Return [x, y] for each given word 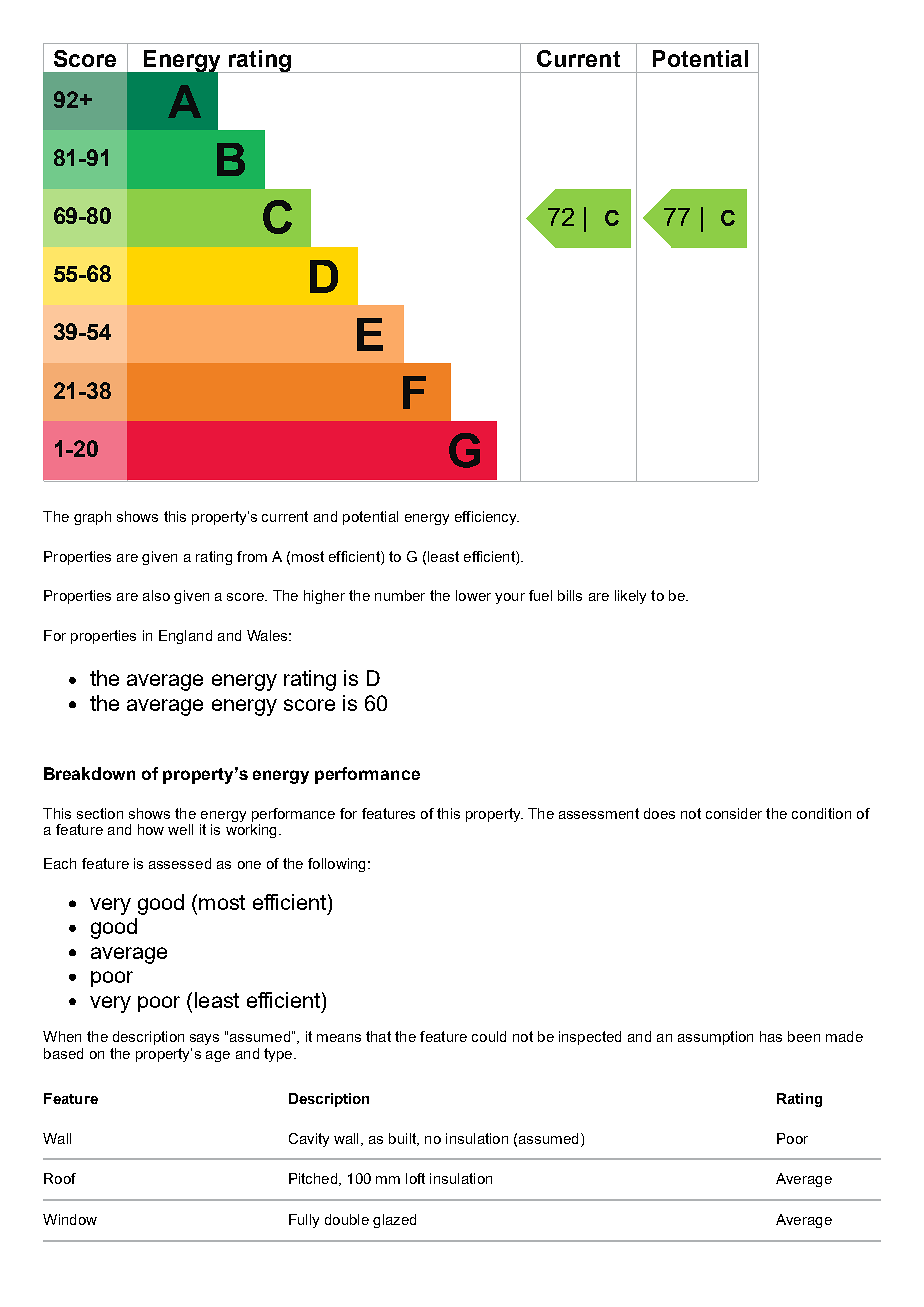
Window [70, 1219]
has [771, 1036]
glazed [394, 1221]
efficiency [487, 518]
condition [821, 813]
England [185, 637]
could [489, 1036]
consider [734, 813]
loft [415, 1178]
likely [630, 597]
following [336, 865]
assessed [180, 863]
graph [92, 518]
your [510, 598]
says [204, 1039]
